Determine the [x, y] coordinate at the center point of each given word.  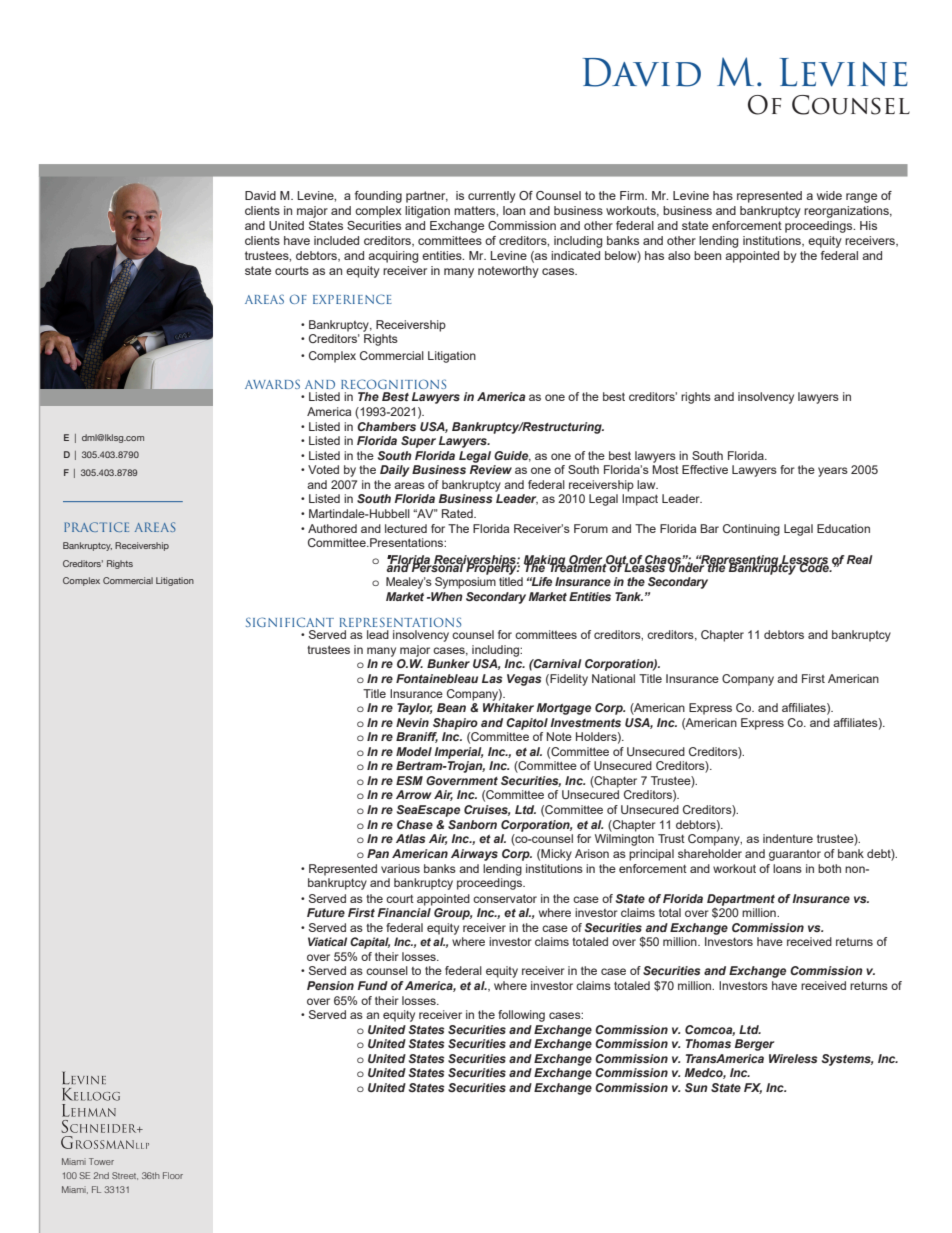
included [336, 240]
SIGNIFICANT [290, 622]
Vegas [524, 680]
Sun [696, 1087]
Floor [173, 1175]
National [613, 678]
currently [492, 197]
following [521, 1016]
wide [829, 195]
